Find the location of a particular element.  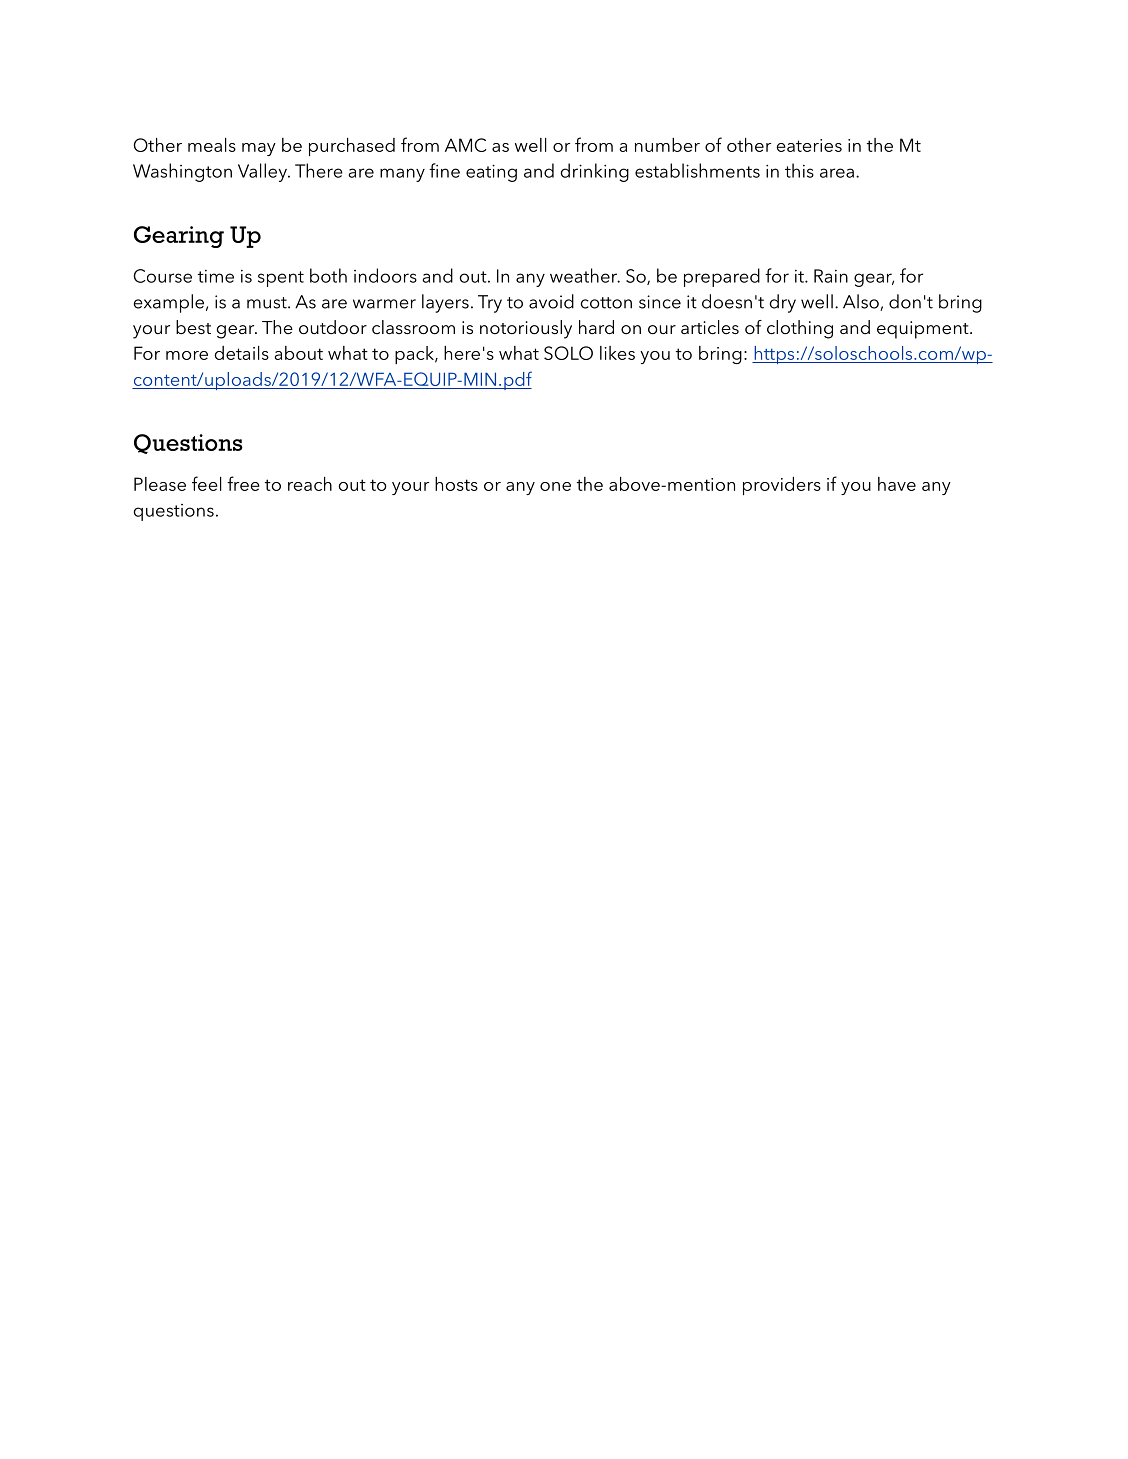

eateries is located at coordinates (809, 145).
